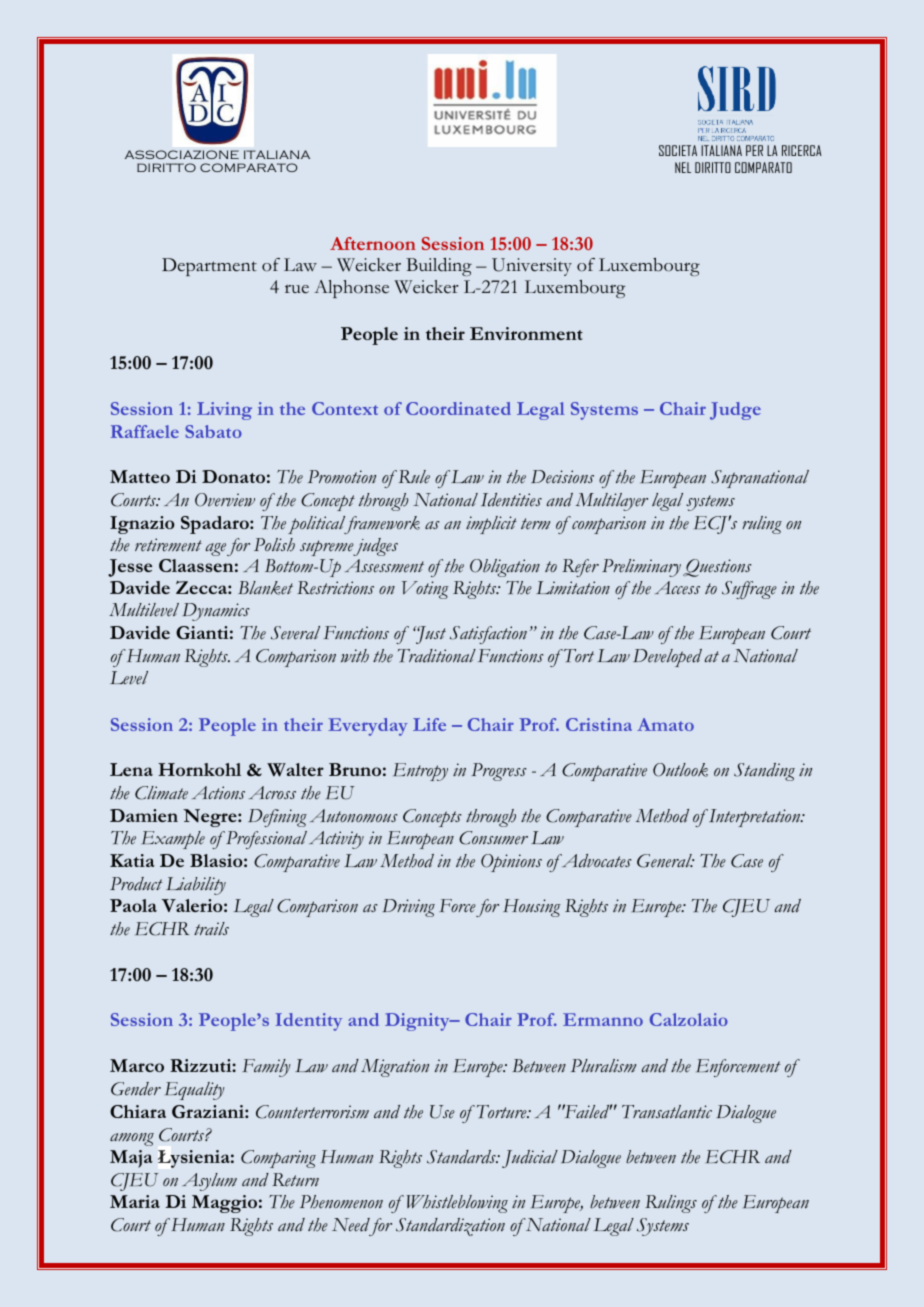 The height and width of the screenshot is (1307, 924). What do you see at coordinates (182, 154) in the screenshot?
I see `ASSOCIAZIONE` at bounding box center [182, 154].
